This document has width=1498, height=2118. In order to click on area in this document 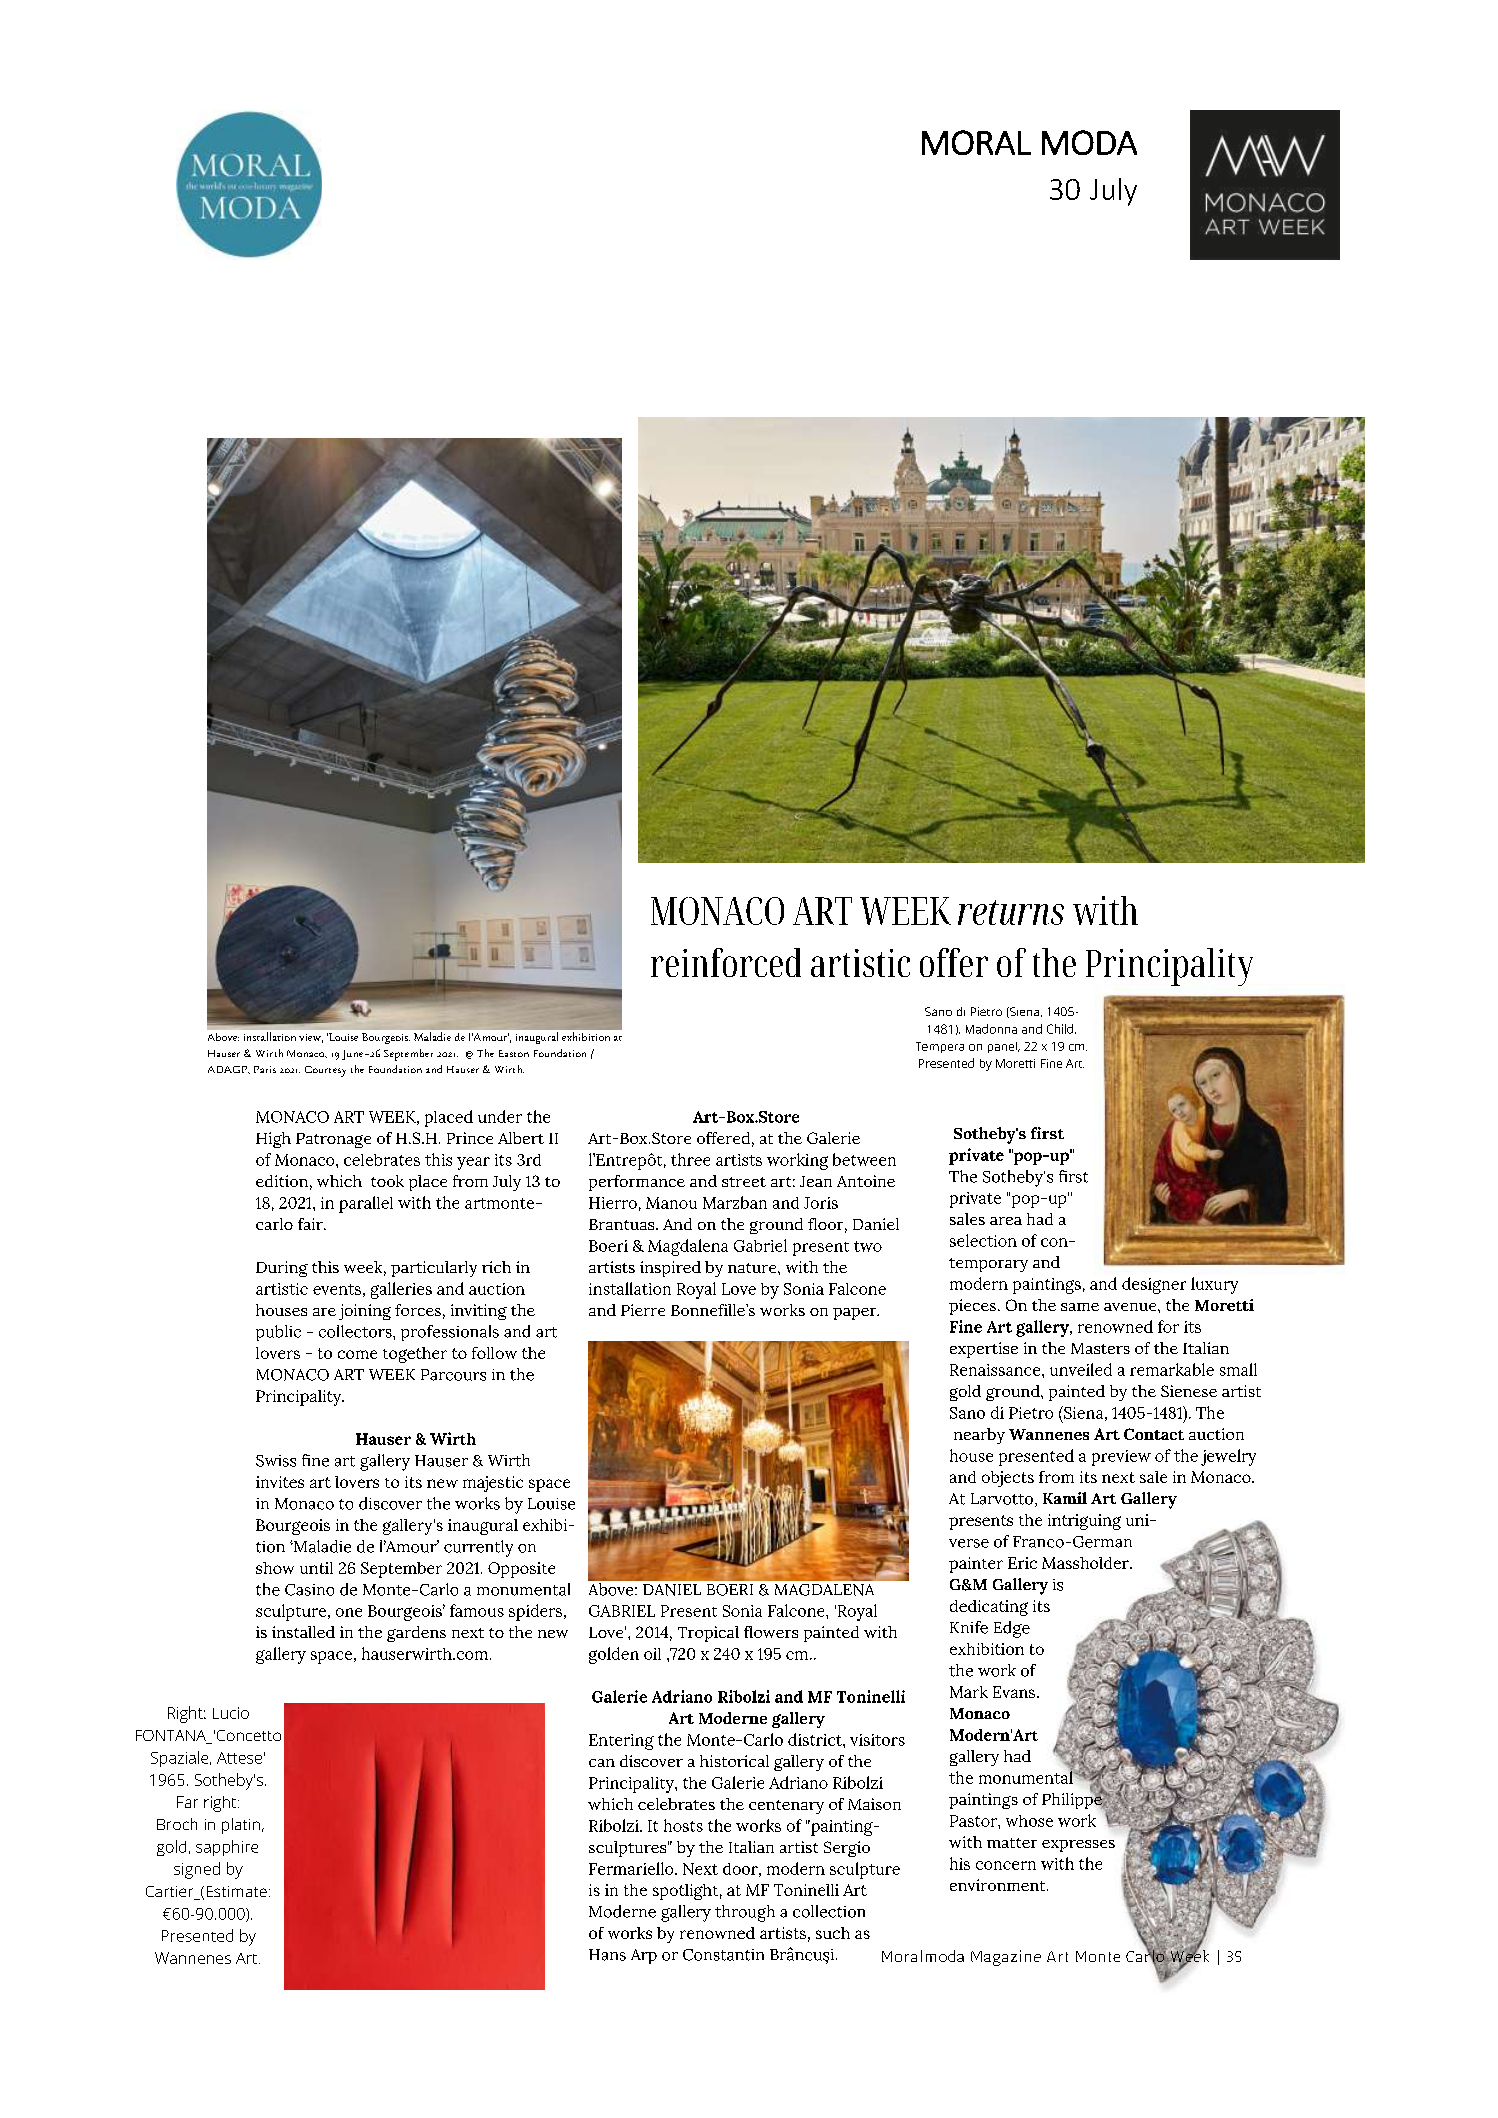, I will do `click(1006, 1221)`.
